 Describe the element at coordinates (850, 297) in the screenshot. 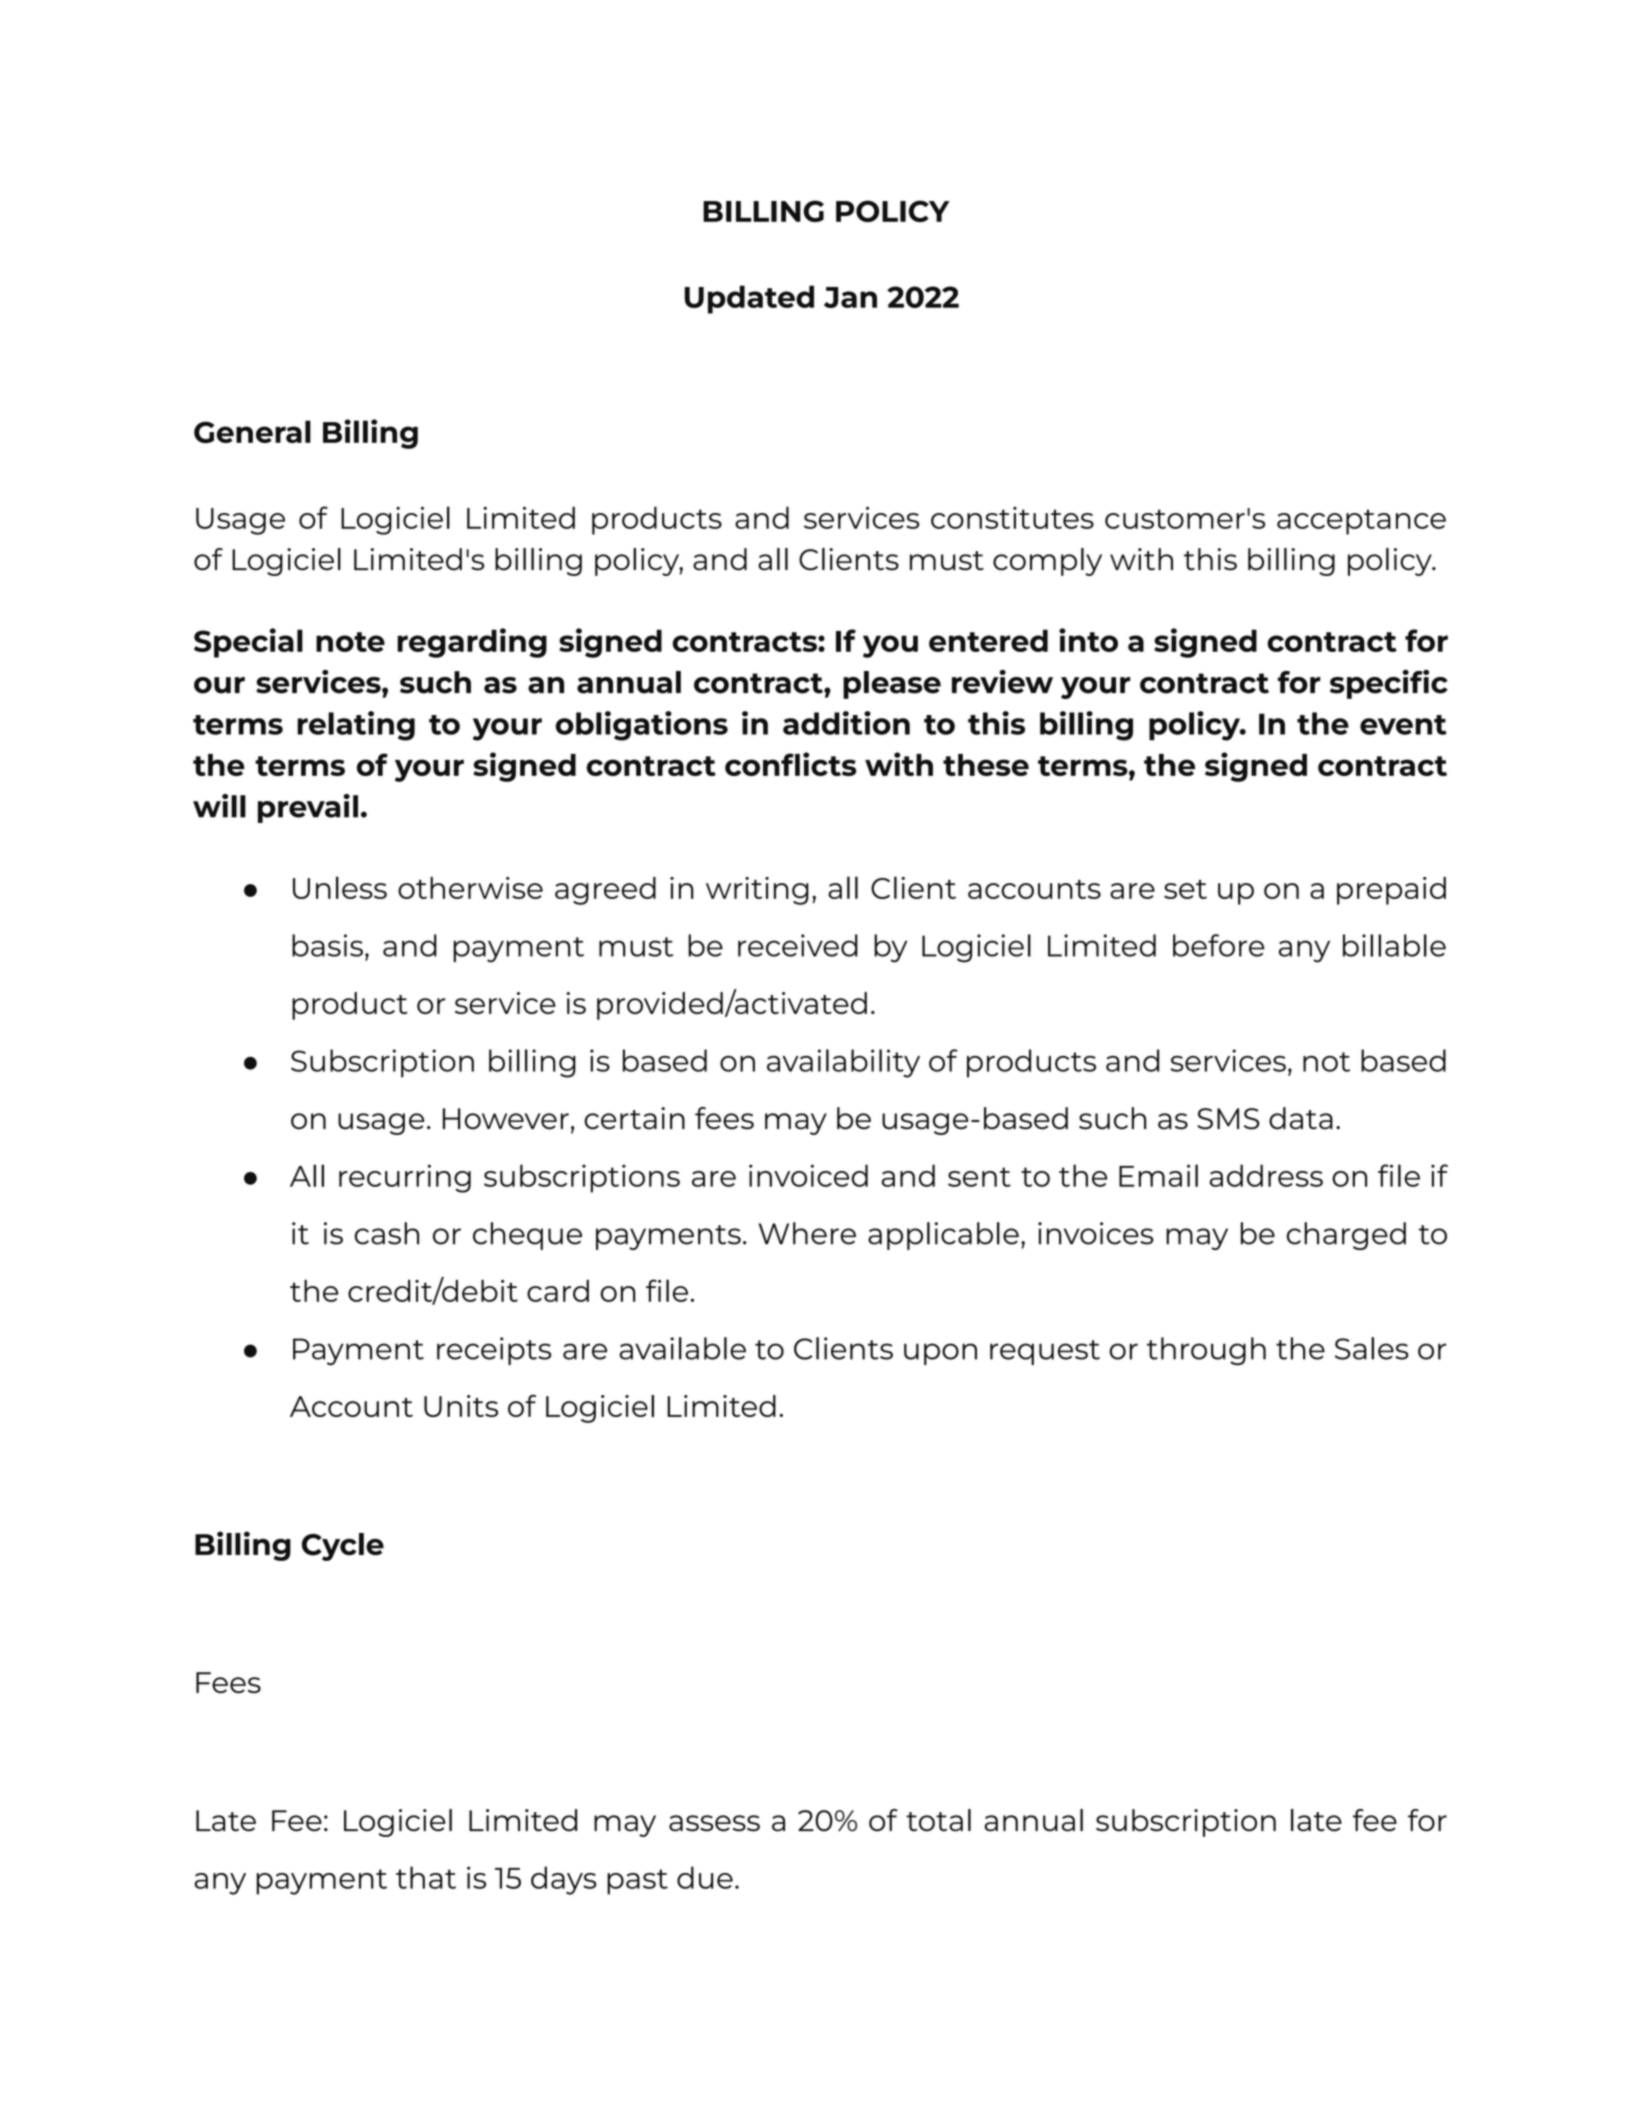

I see `Jan` at that location.
